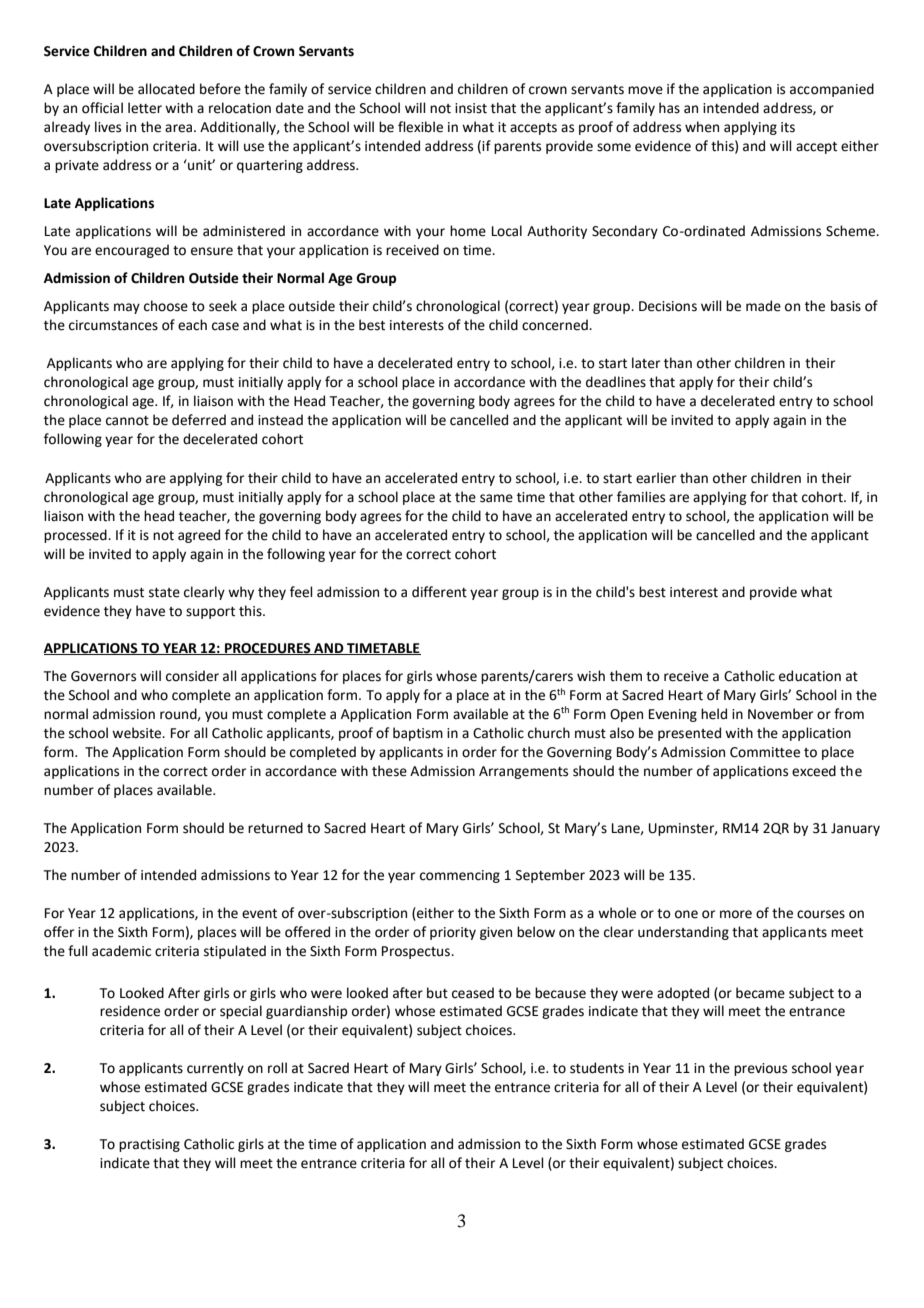 The width and height of the screenshot is (924, 1308). Describe the element at coordinates (597, 1068) in the screenshot. I see `students` at that location.
